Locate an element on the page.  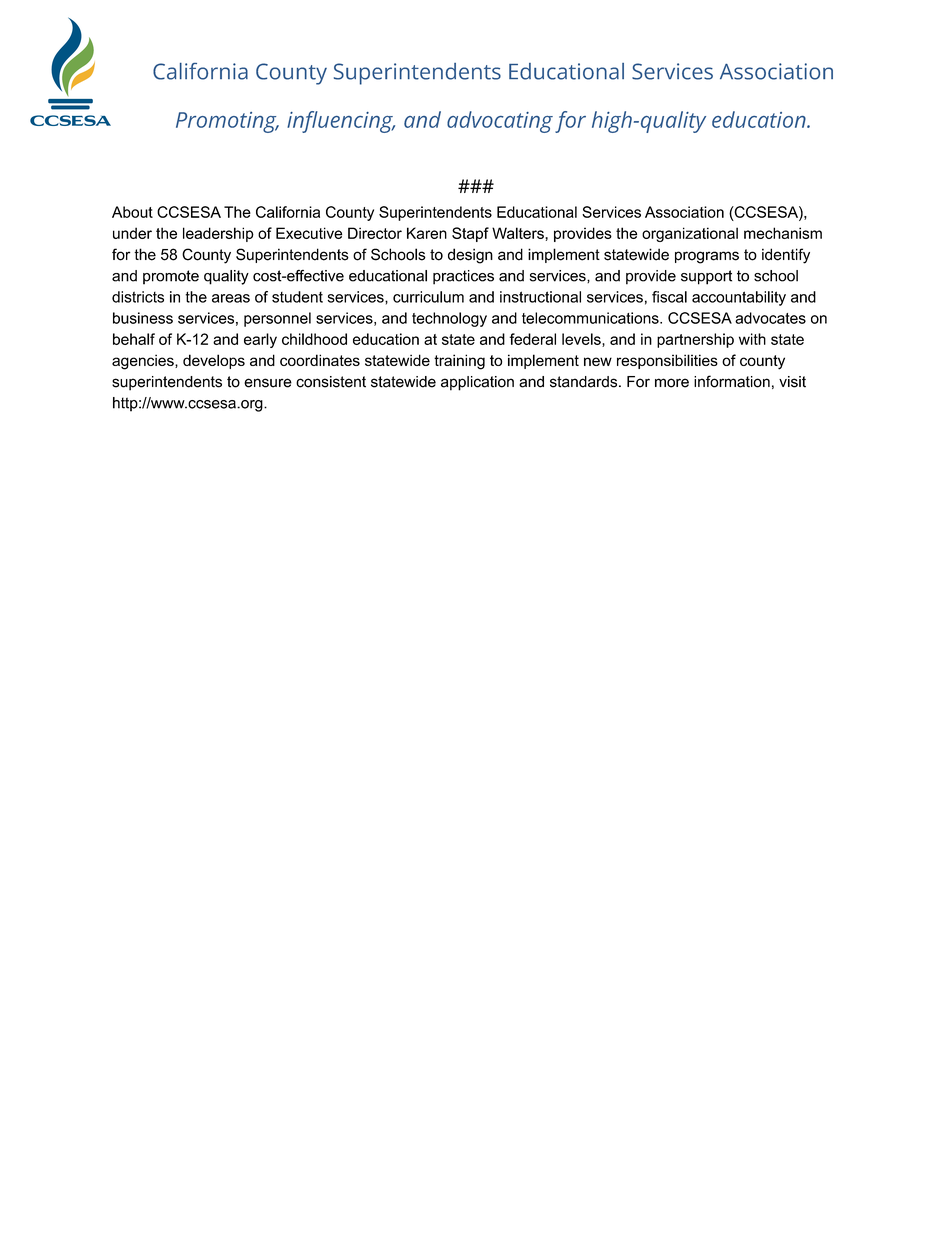
advocating is located at coordinates (500, 122).
